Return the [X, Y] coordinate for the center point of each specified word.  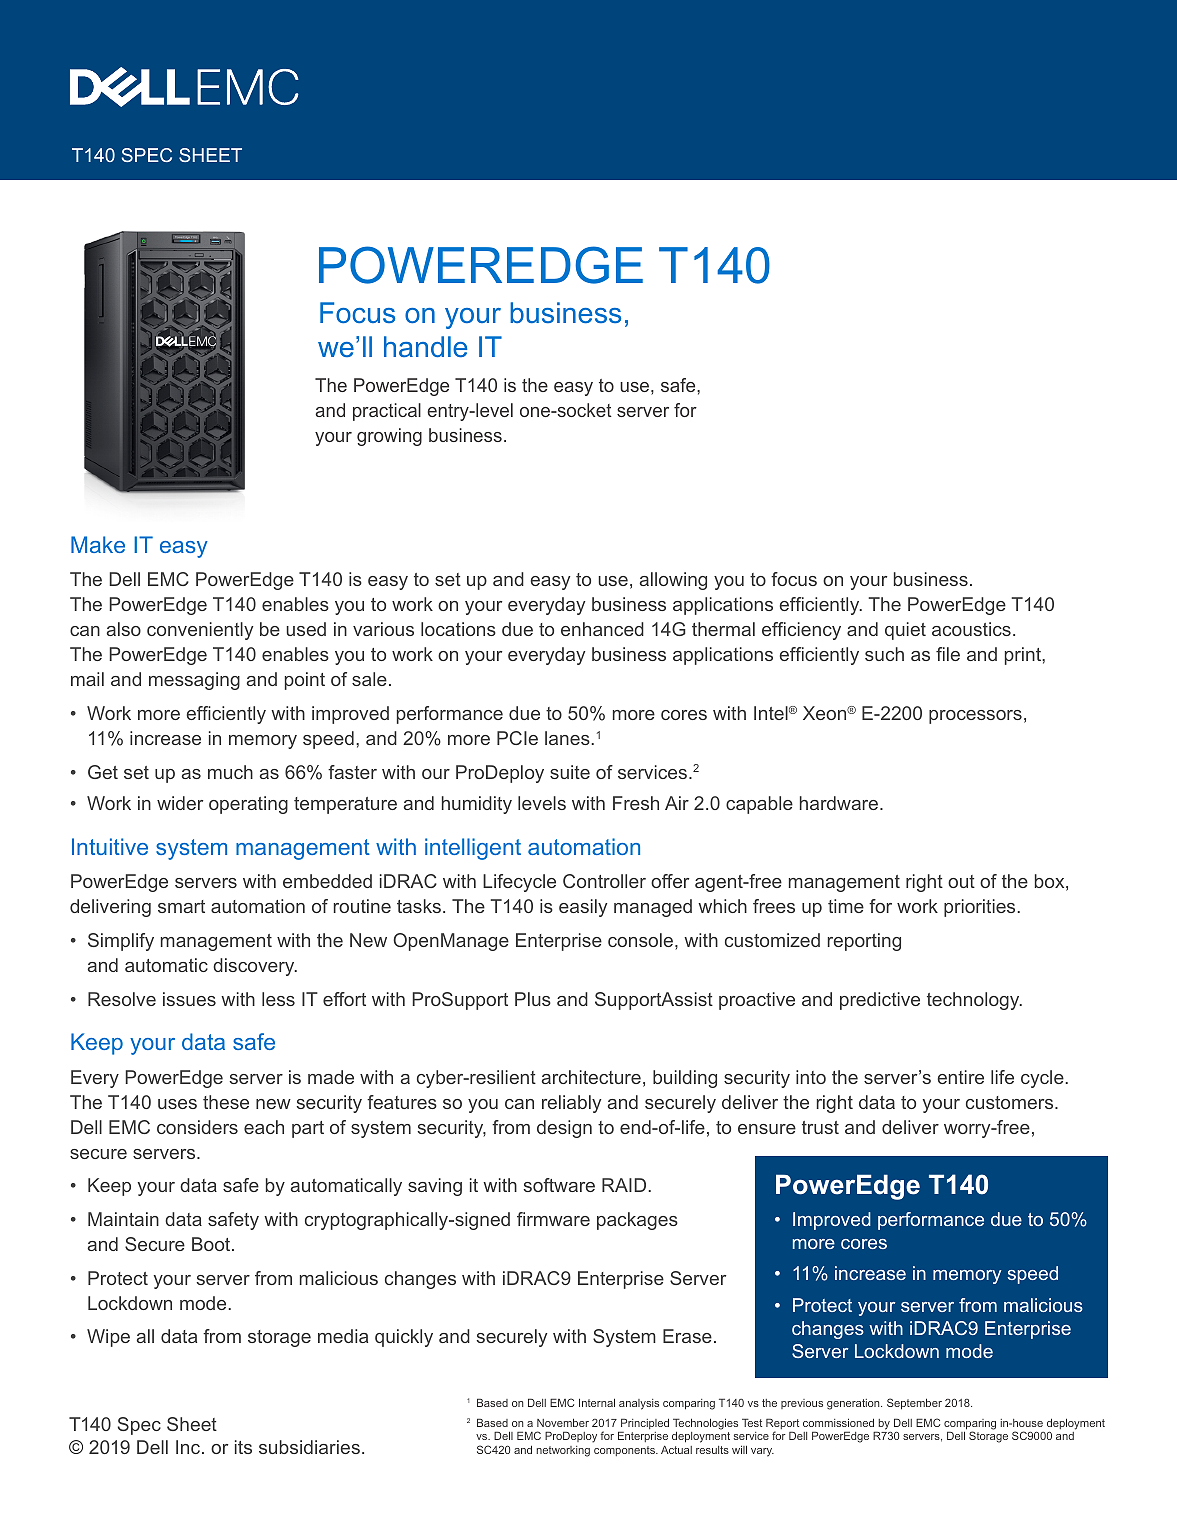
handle [426, 346]
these [226, 1102]
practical [387, 412]
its [243, 1447]
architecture [591, 1077]
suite [570, 772]
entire [961, 1077]
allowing [673, 581]
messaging [194, 681]
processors [975, 717]
